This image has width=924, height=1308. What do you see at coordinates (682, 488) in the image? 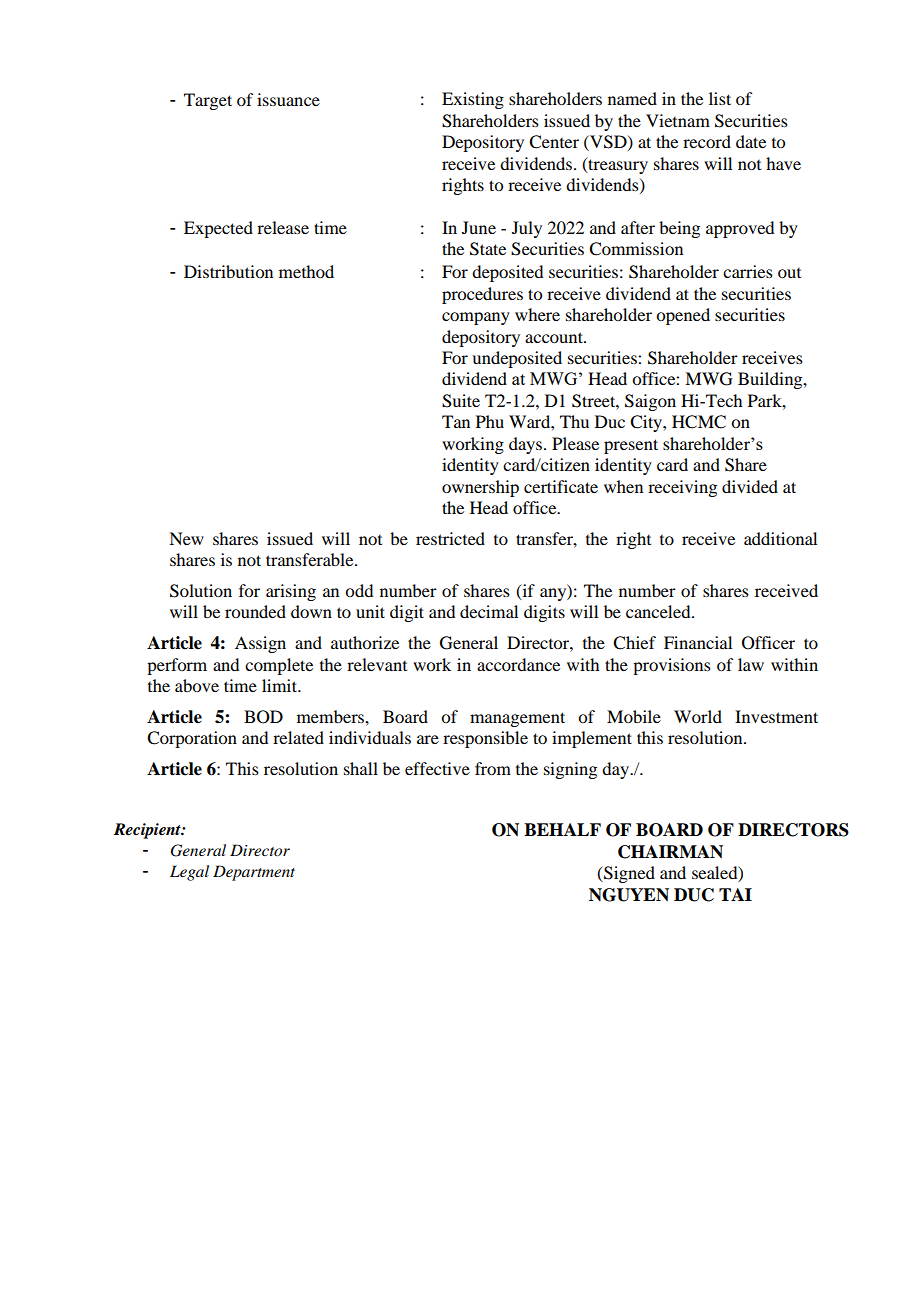
I see `receiving` at bounding box center [682, 488].
